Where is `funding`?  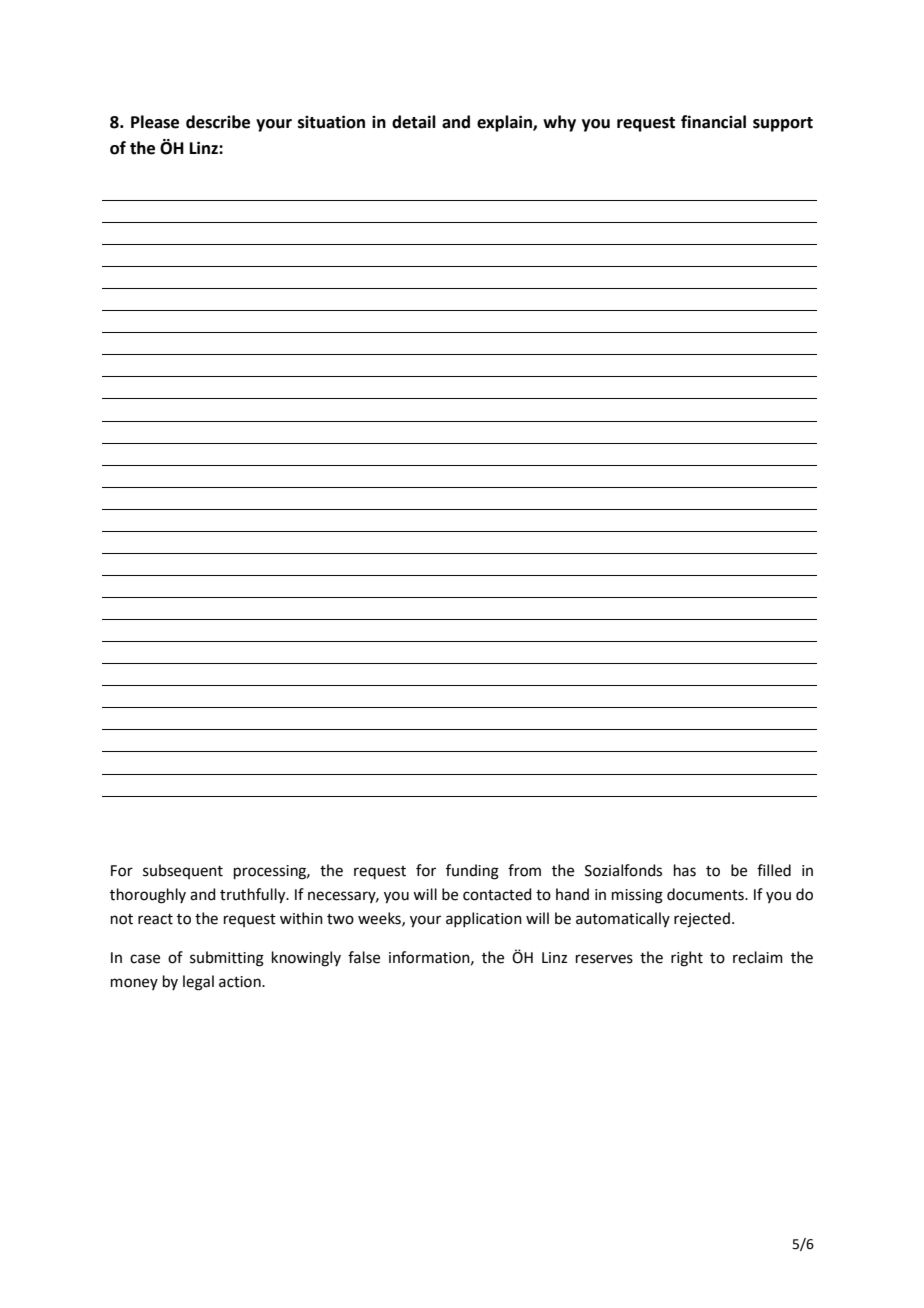
funding is located at coordinates (472, 872).
